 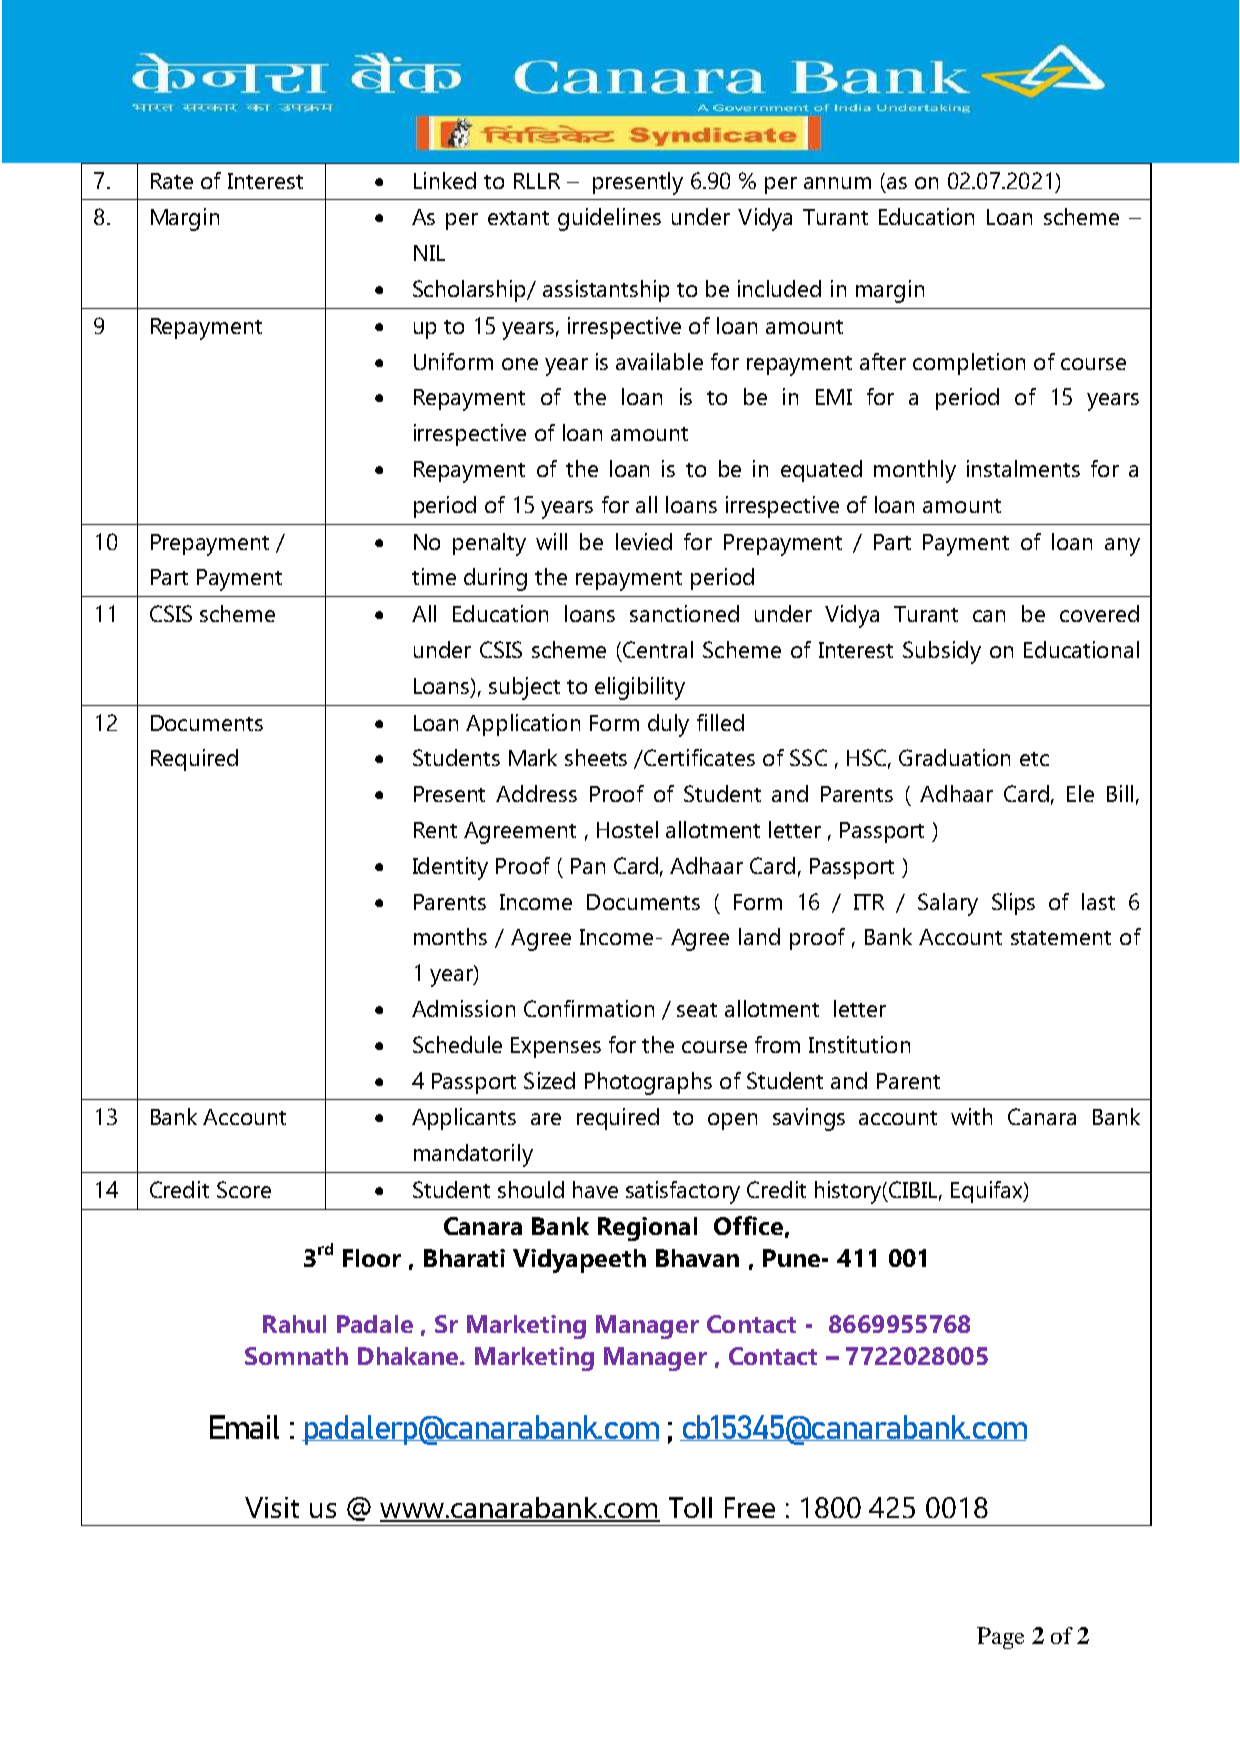 I want to click on guidelines, so click(x=609, y=219).
